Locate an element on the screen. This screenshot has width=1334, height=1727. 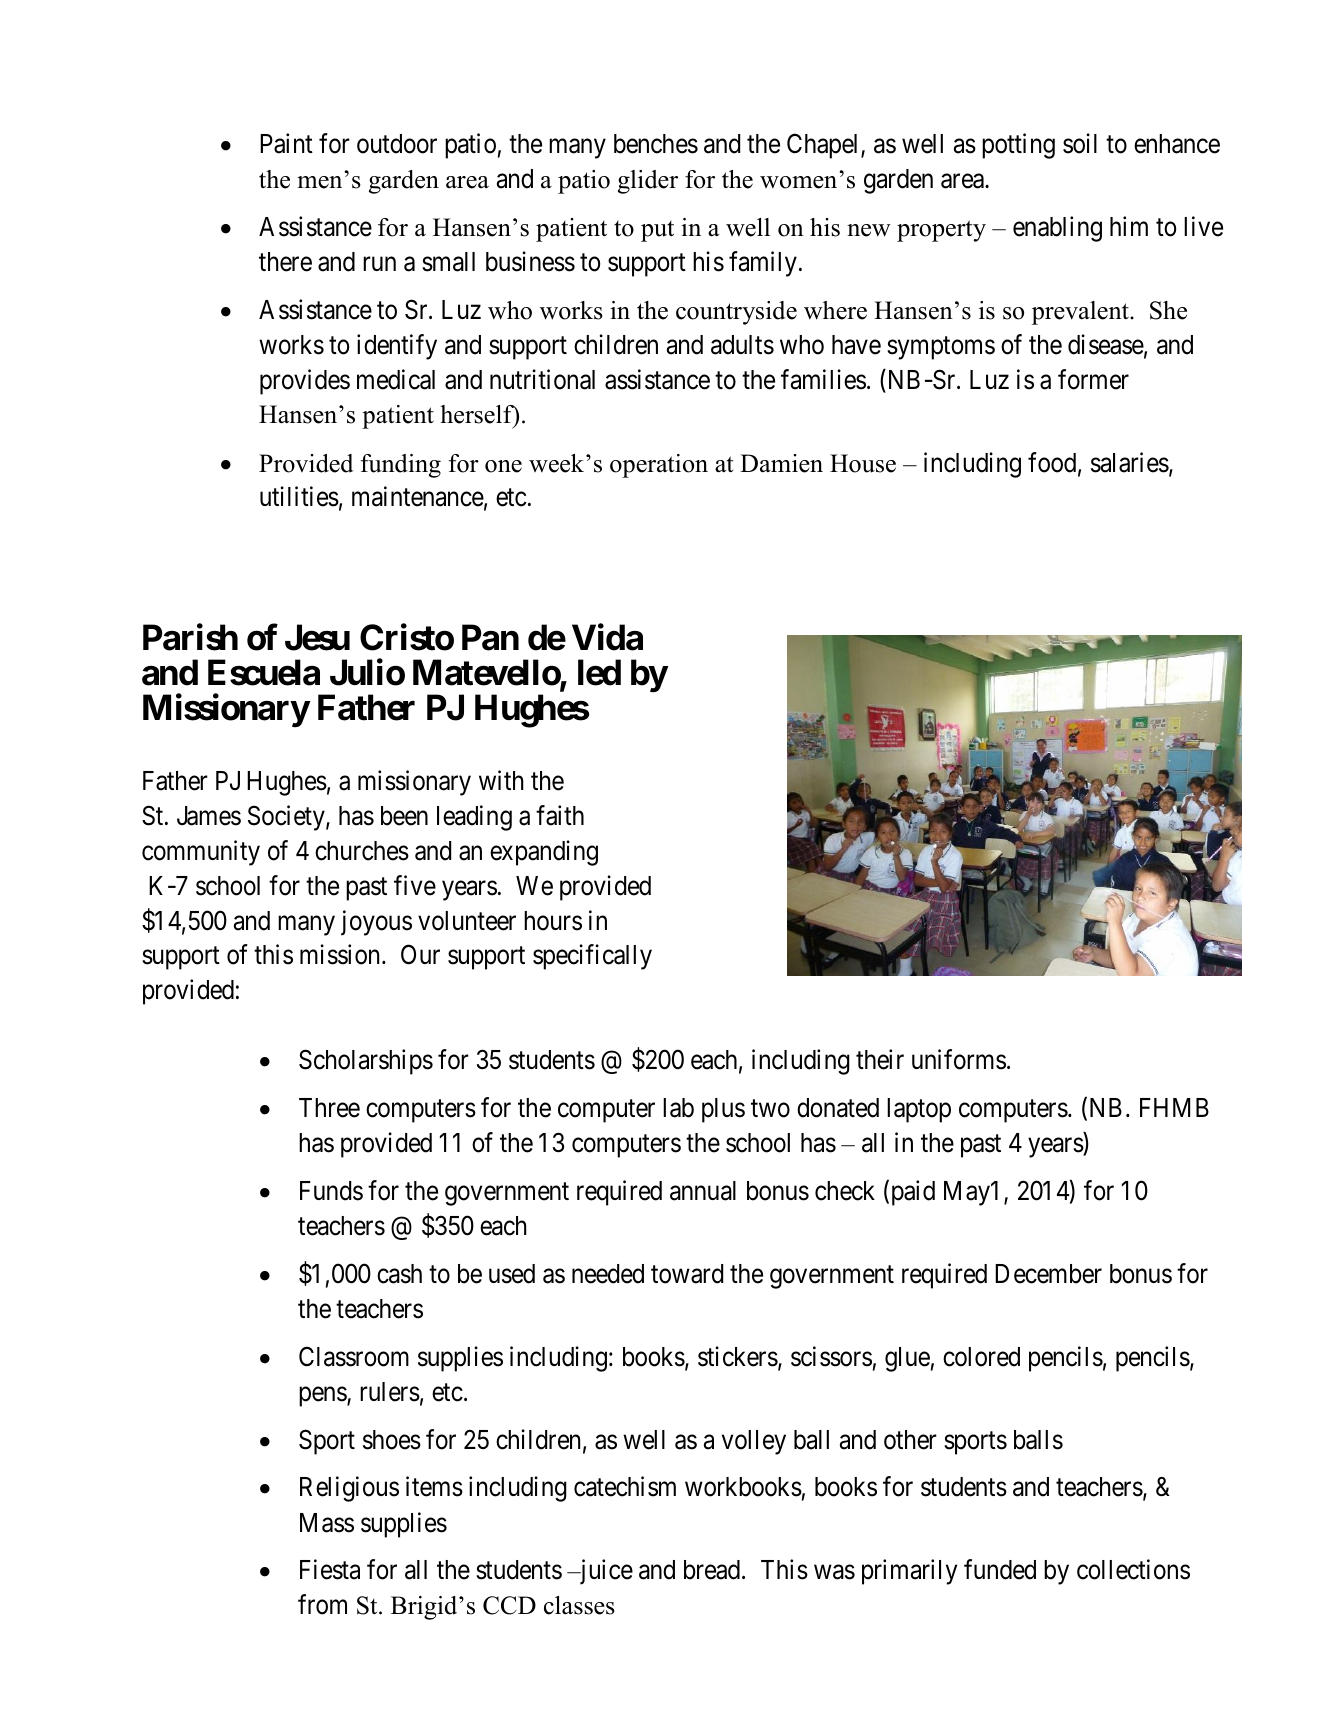
Scholarships is located at coordinates (366, 1062).
